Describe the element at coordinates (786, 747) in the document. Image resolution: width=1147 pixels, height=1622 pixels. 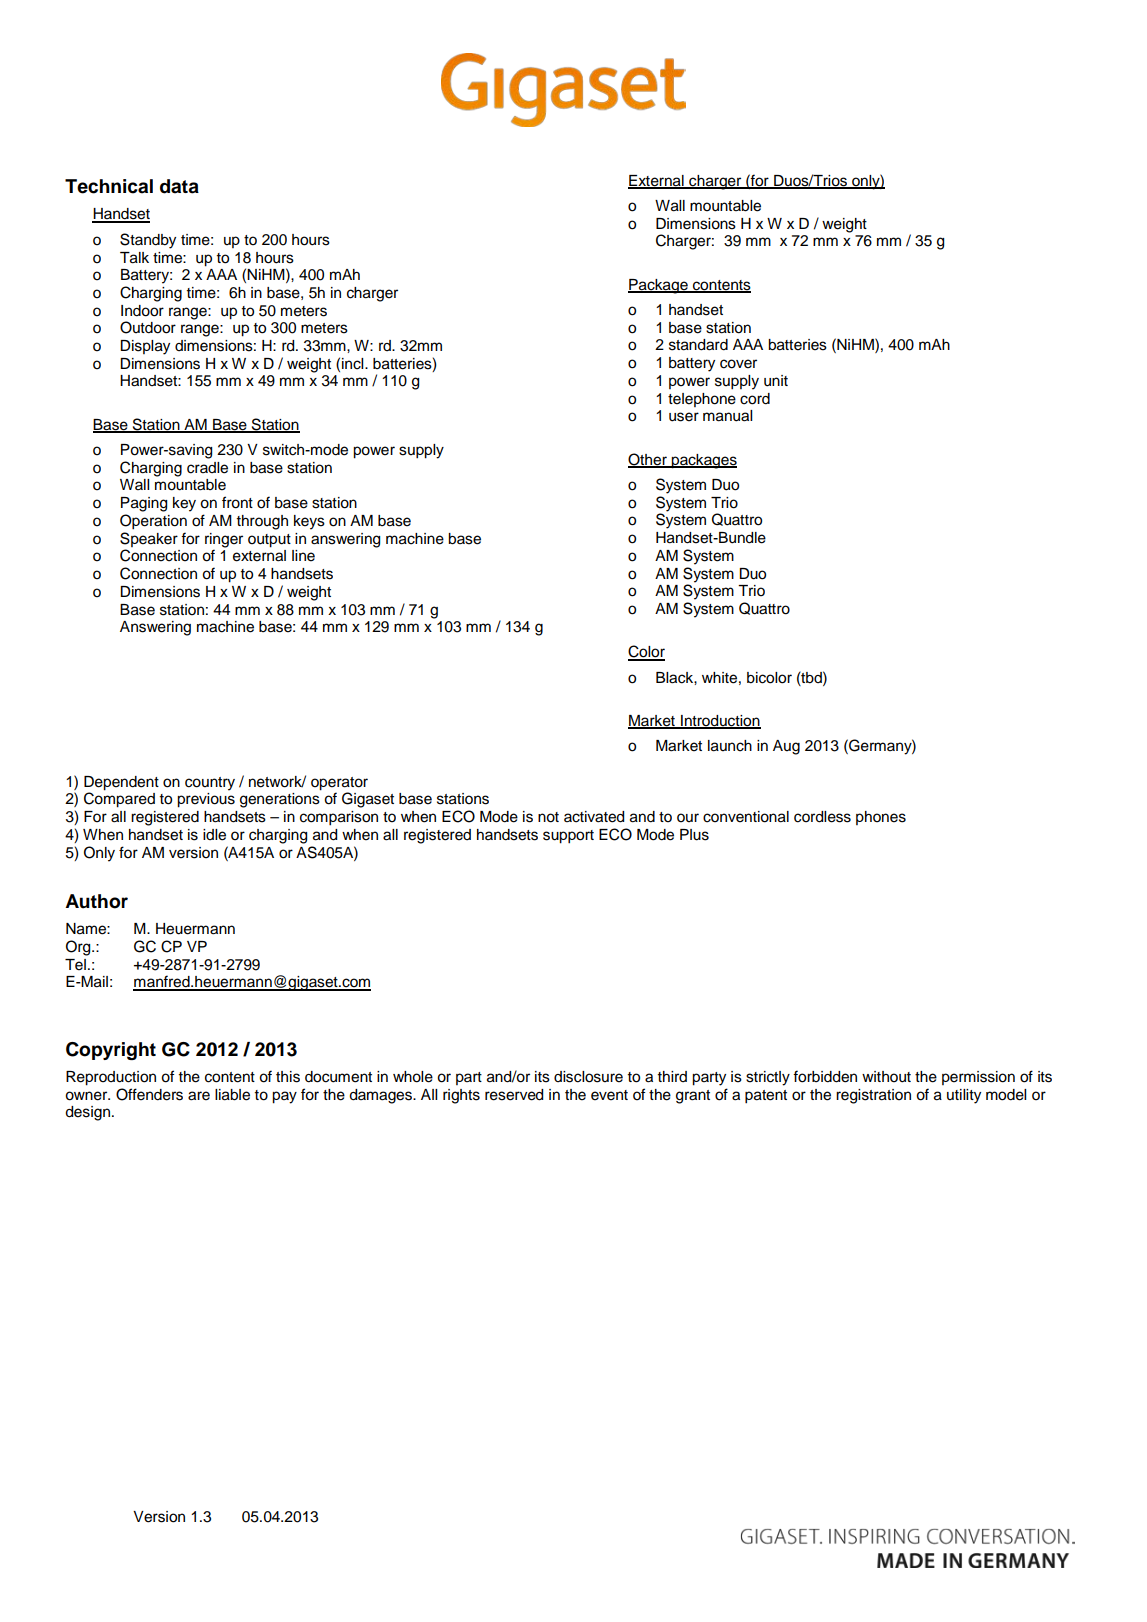
I see `Aug` at that location.
